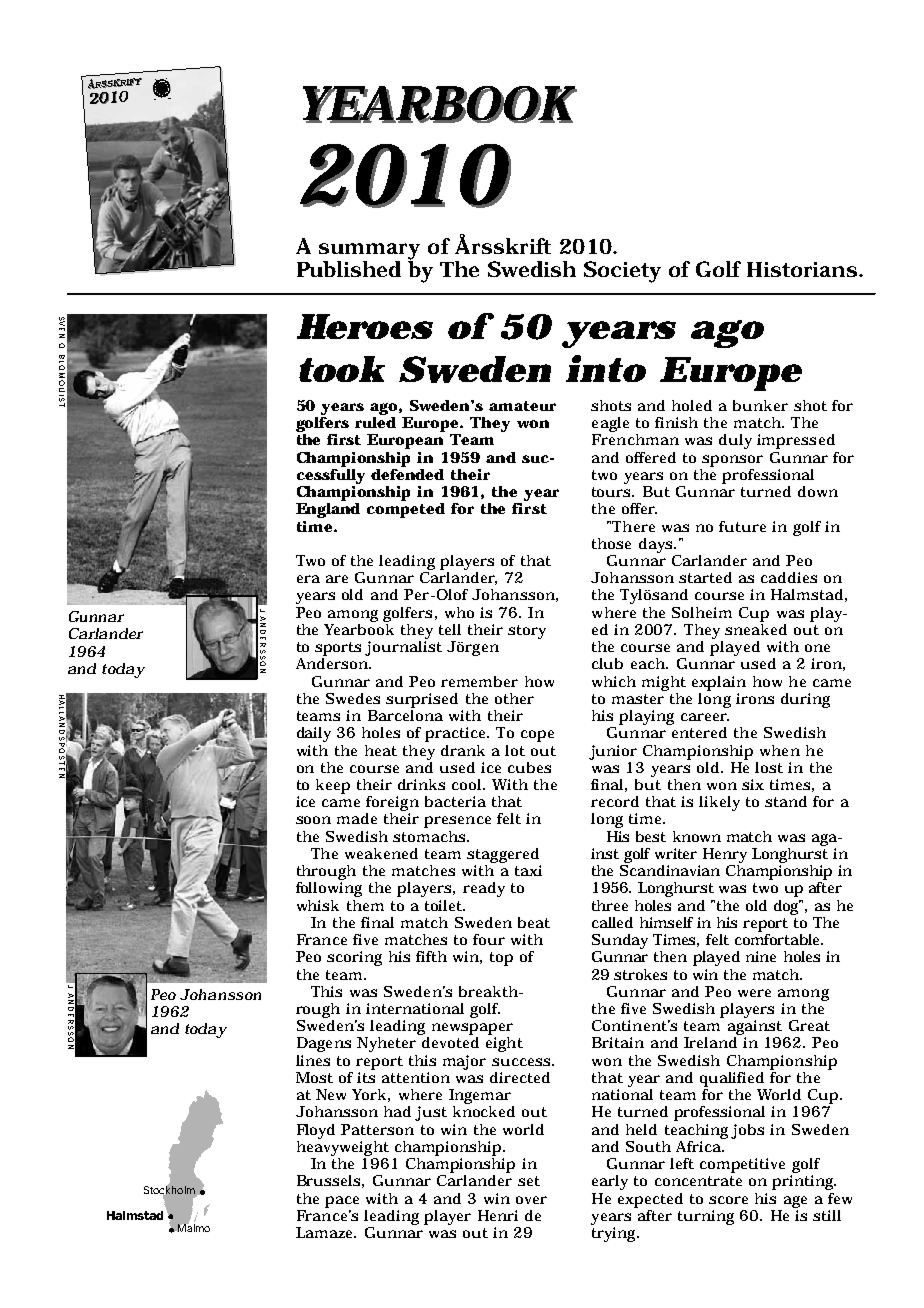  Describe the element at coordinates (349, 269) in the document. I see `Published` at that location.
